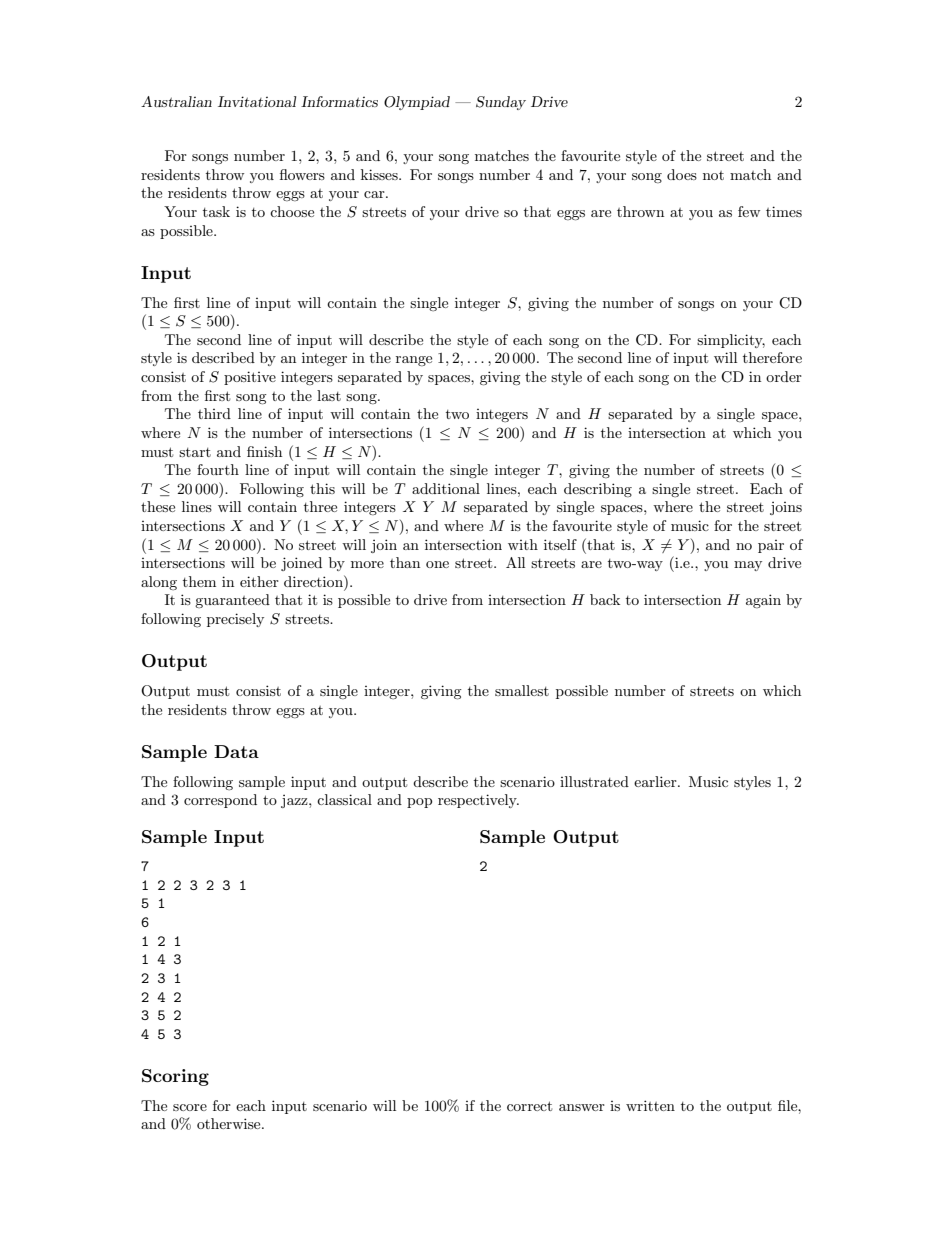 Image resolution: width=952 pixels, height=1233 pixels. I want to click on correspond, so click(220, 801).
